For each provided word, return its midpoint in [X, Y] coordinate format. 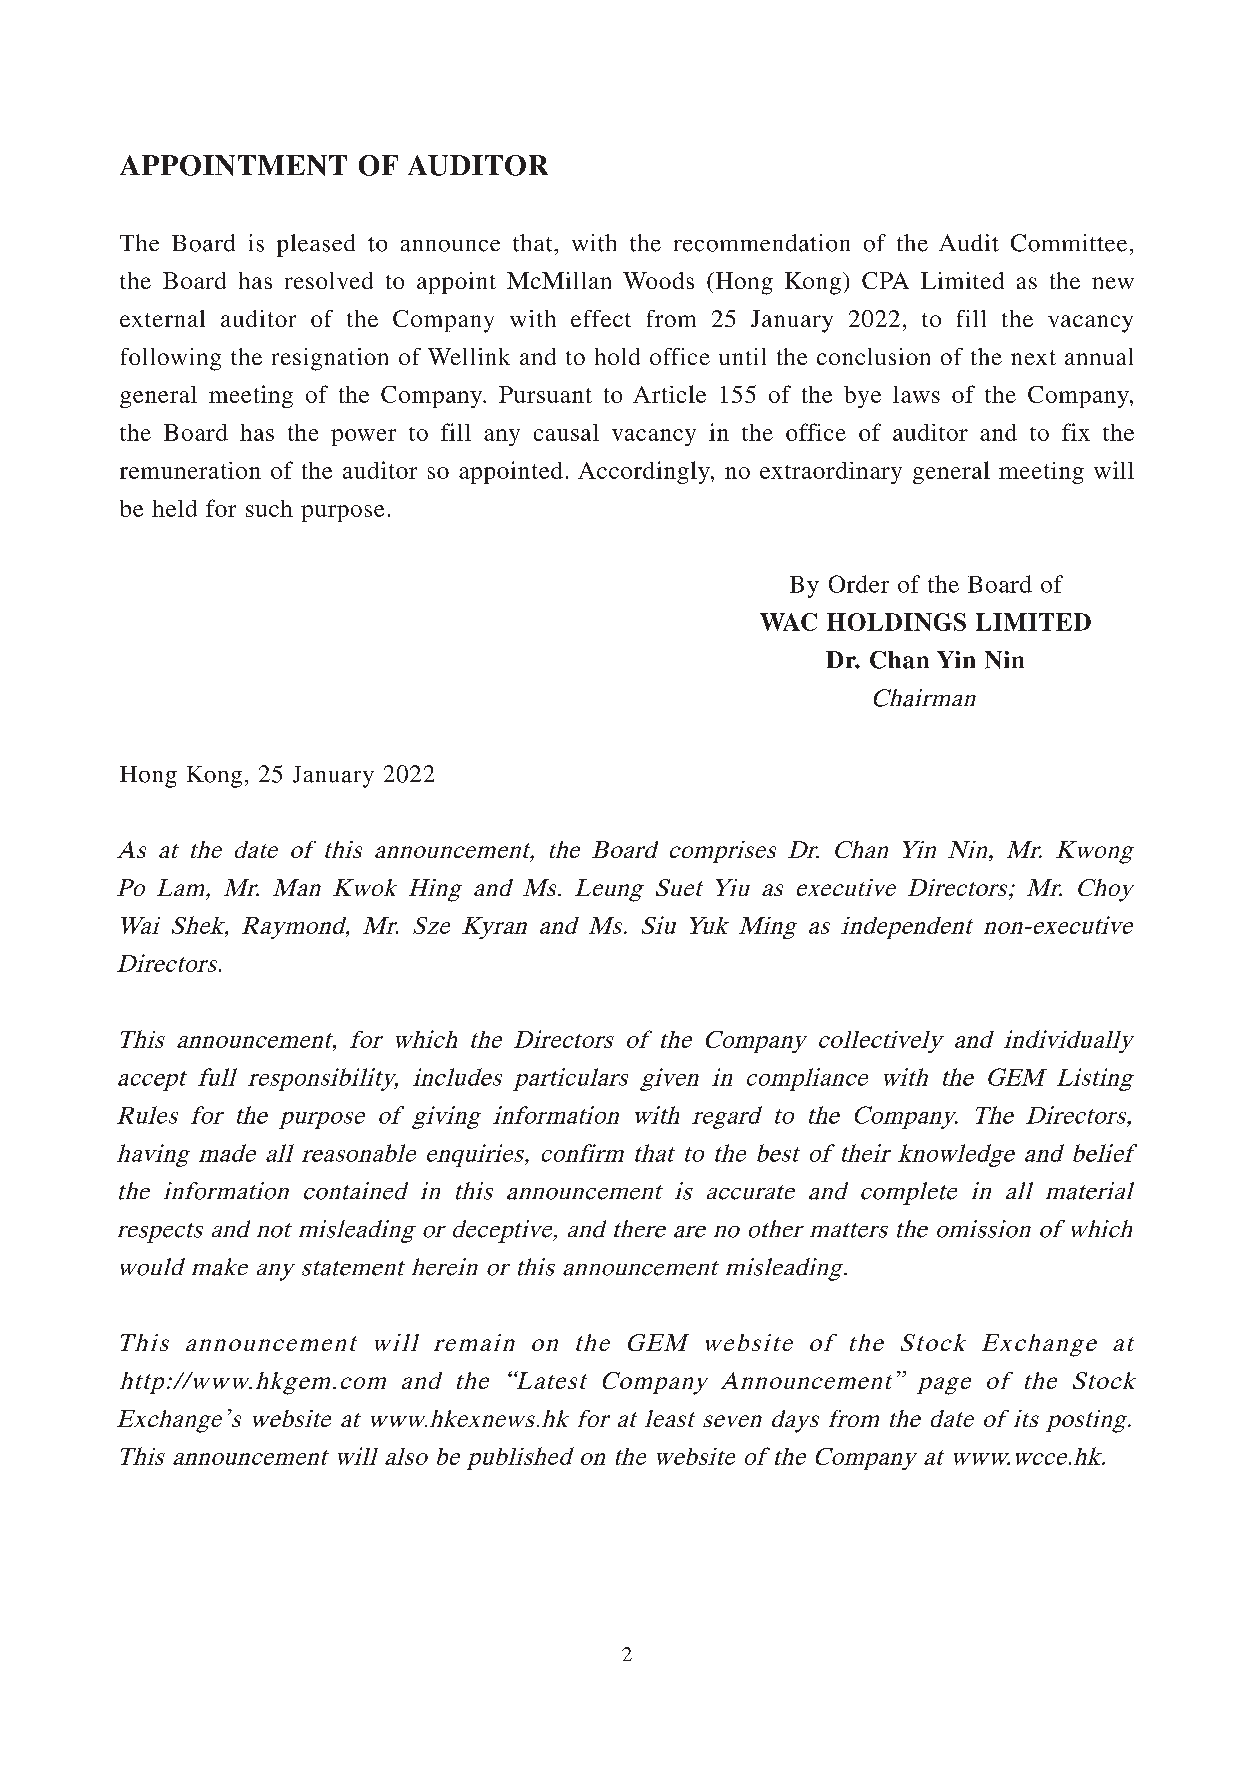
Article [669, 394]
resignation [330, 359]
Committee [1069, 243]
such [269, 508]
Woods [658, 280]
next [1033, 357]
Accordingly [645, 472]
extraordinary [831, 473]
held [174, 508]
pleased [316, 245]
